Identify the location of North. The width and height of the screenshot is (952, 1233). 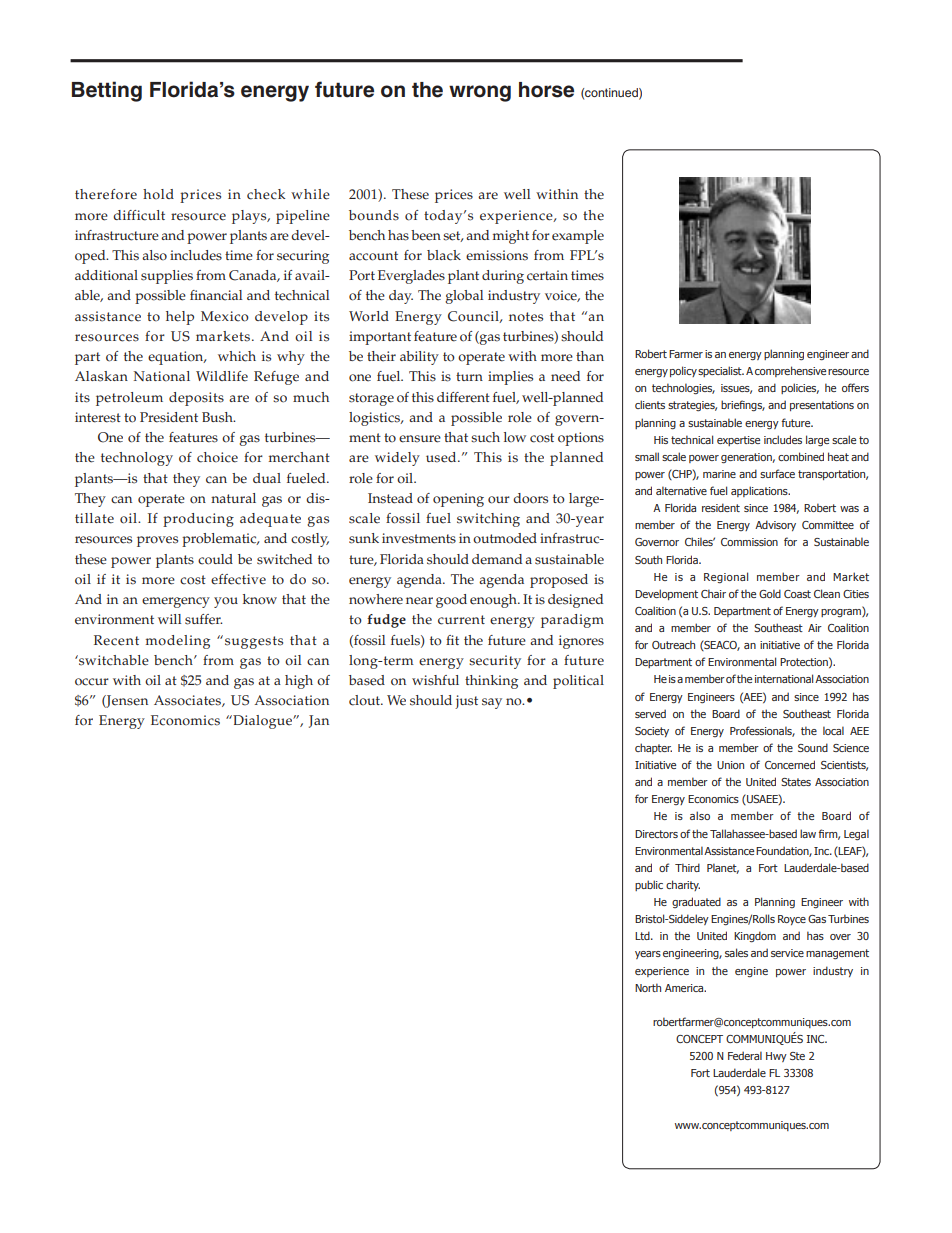
(648, 987).
